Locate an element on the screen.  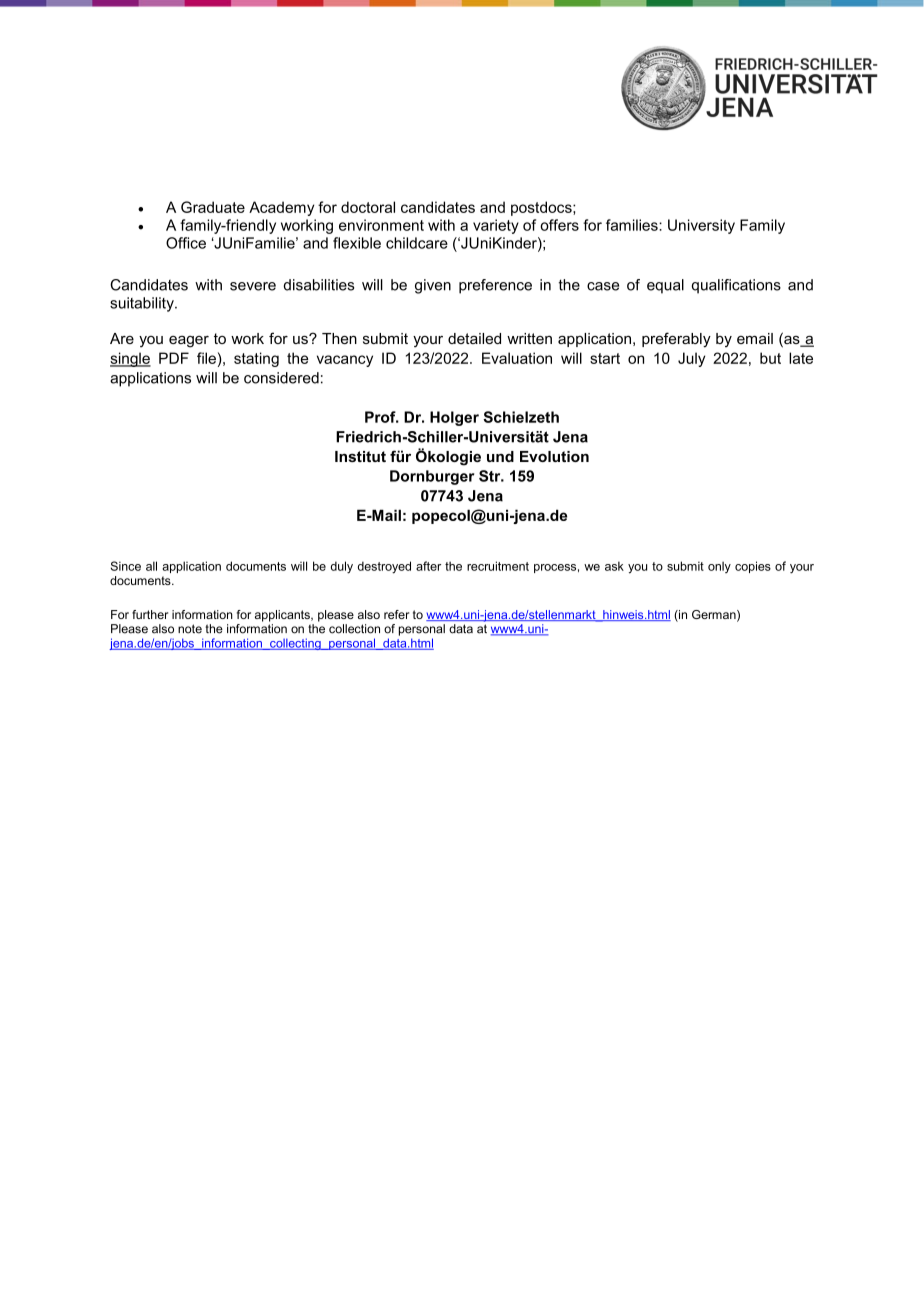
families is located at coordinates (633, 225).
